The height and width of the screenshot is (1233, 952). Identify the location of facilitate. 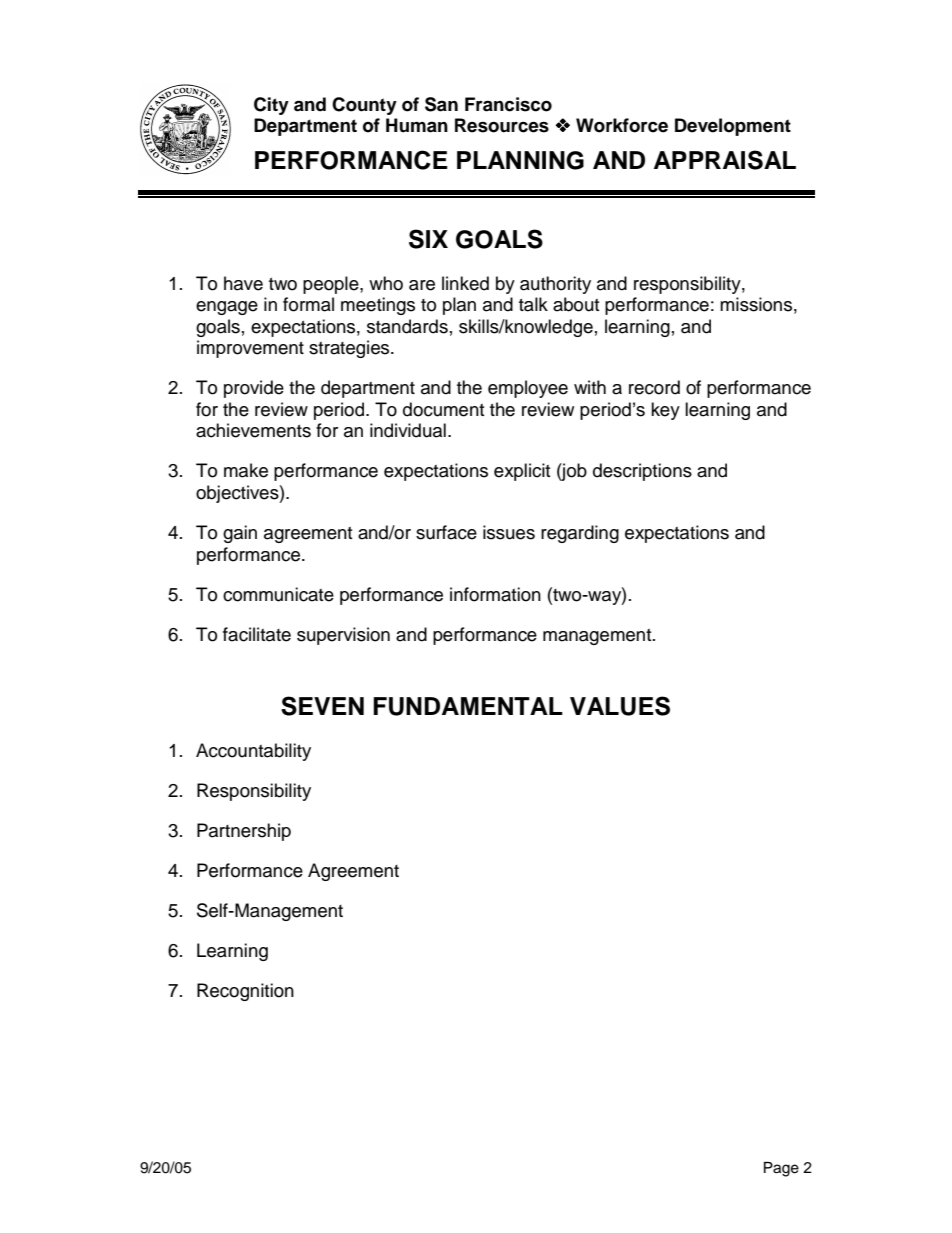
(257, 634).
